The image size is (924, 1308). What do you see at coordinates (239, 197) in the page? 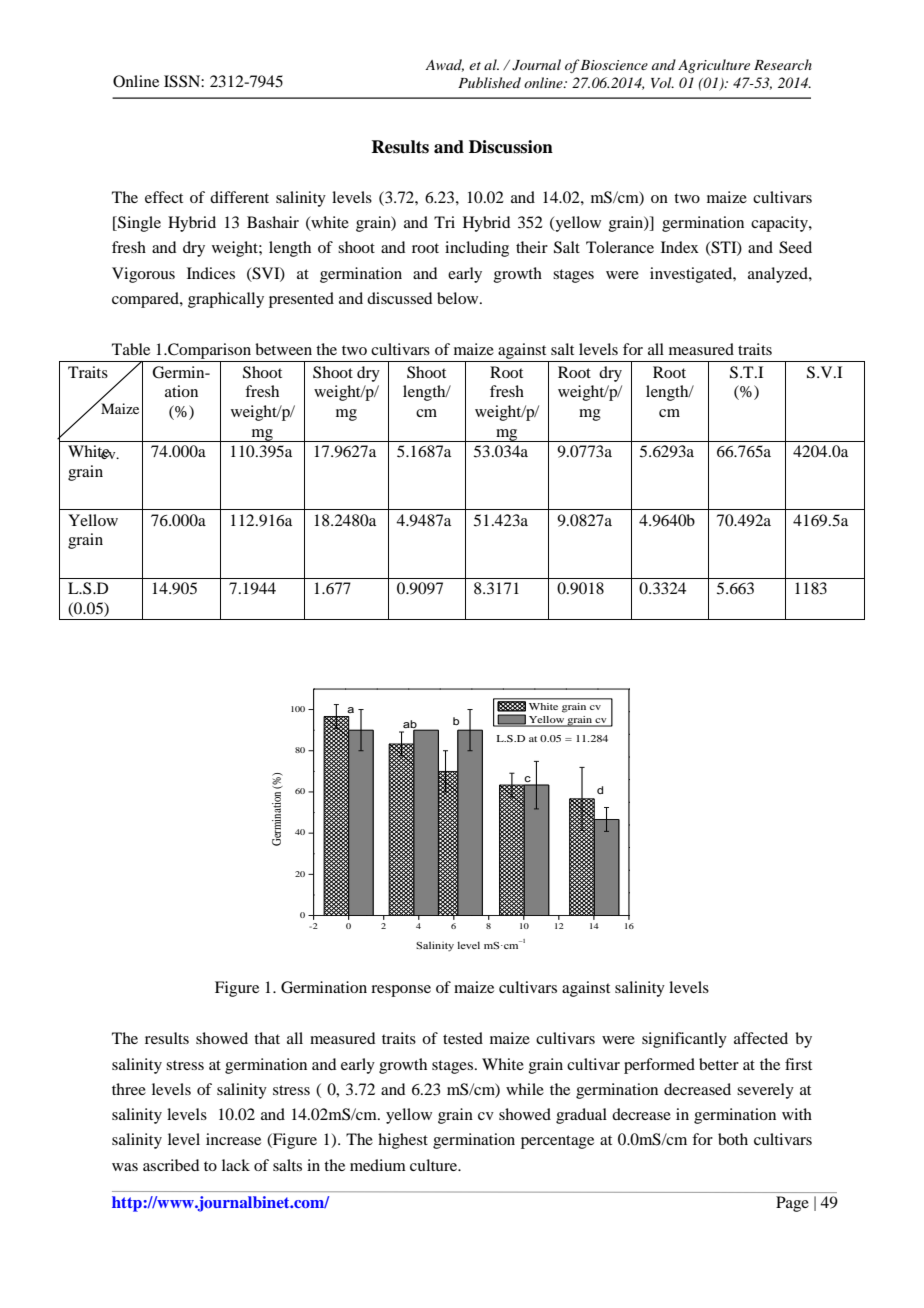
I see `different` at bounding box center [239, 197].
